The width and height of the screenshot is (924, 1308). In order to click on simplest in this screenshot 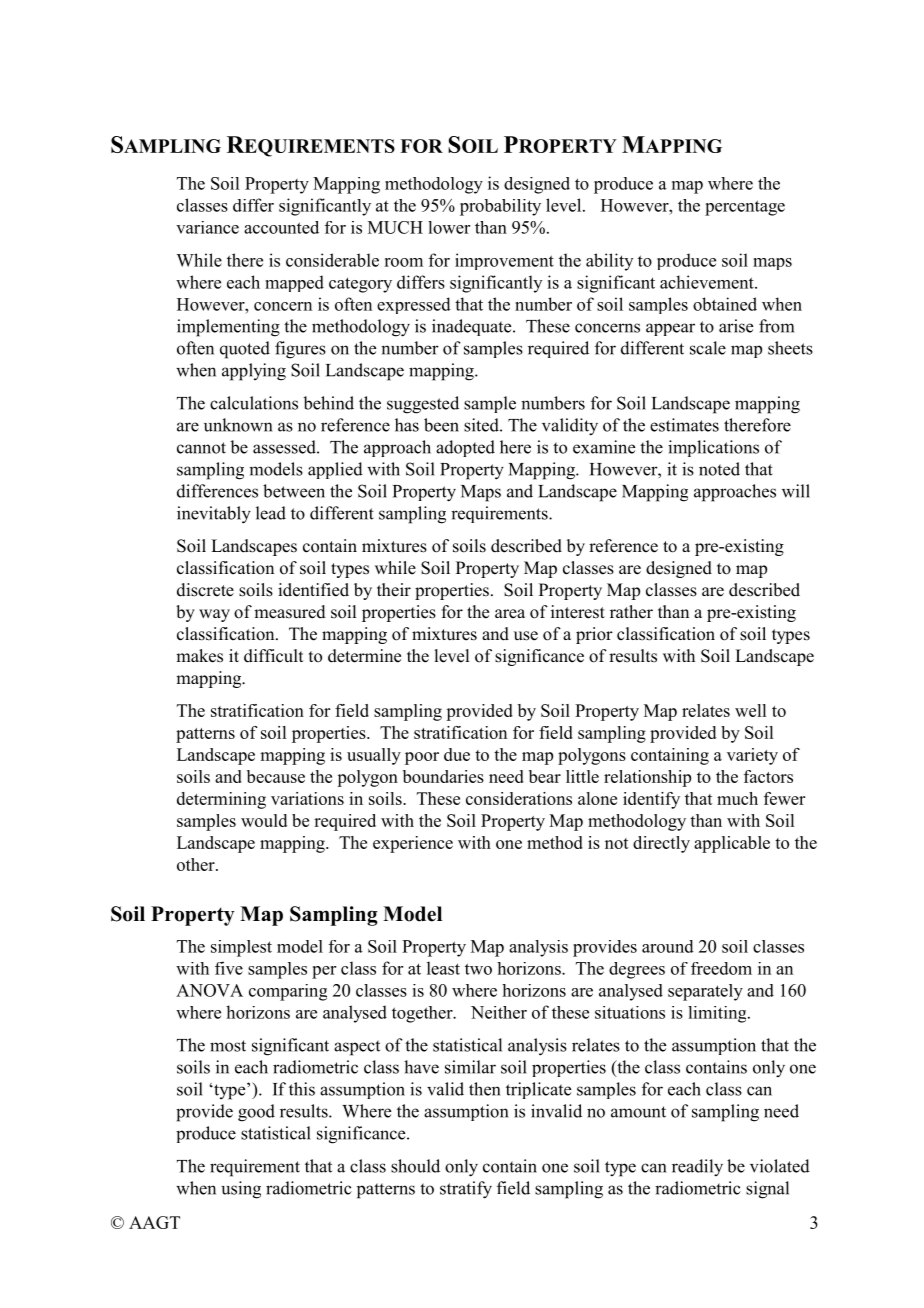, I will do `click(241, 948)`.
